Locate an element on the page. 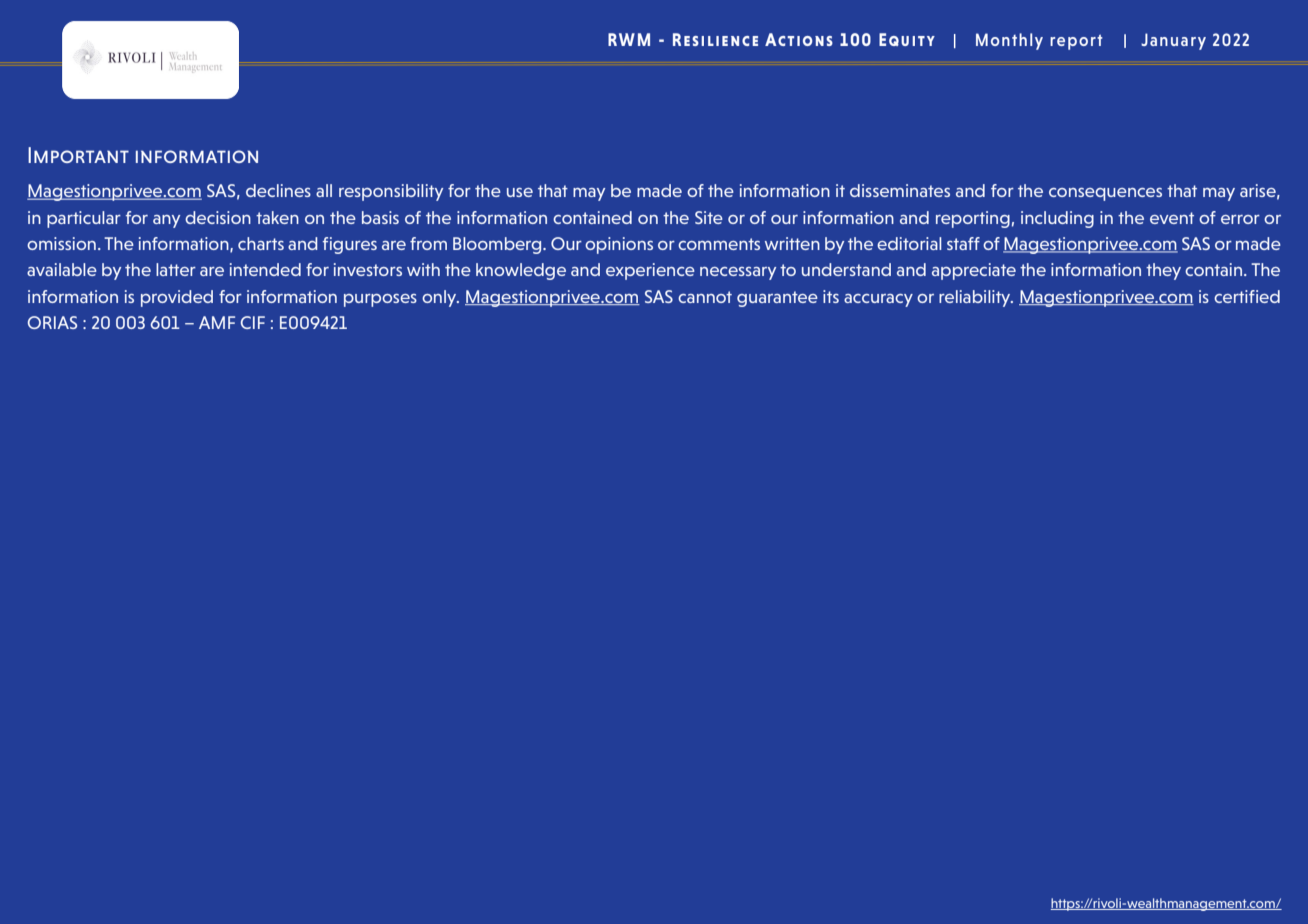 This image has width=1308, height=924. Important is located at coordinates (78, 155).
